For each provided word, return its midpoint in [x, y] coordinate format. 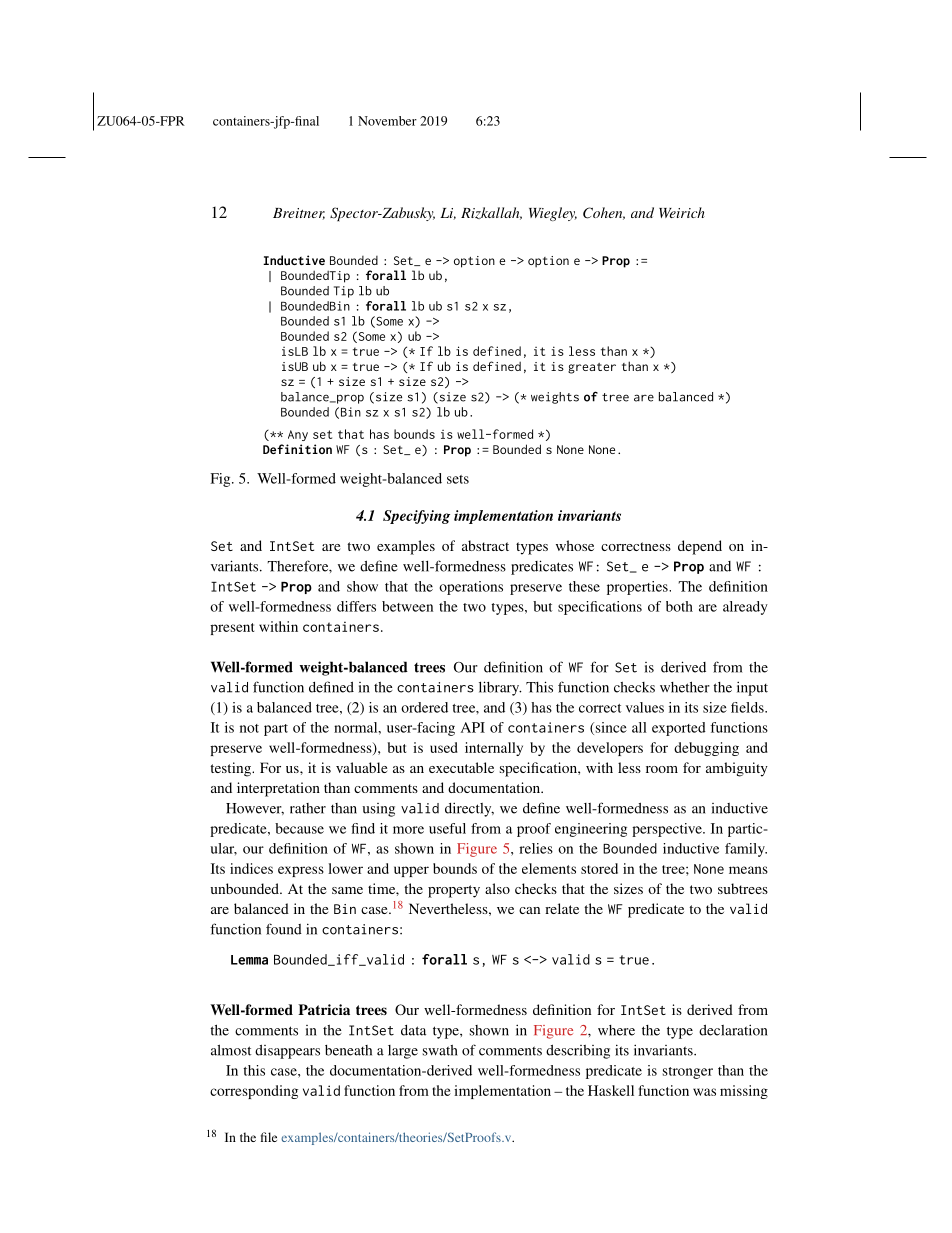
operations [471, 588]
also [497, 888]
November [387, 121]
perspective [668, 830]
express [301, 871]
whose [575, 545]
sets [458, 479]
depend [700, 547]
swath [440, 1050]
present [232, 629]
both [679, 606]
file [269, 1137]
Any [298, 435]
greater [592, 368]
